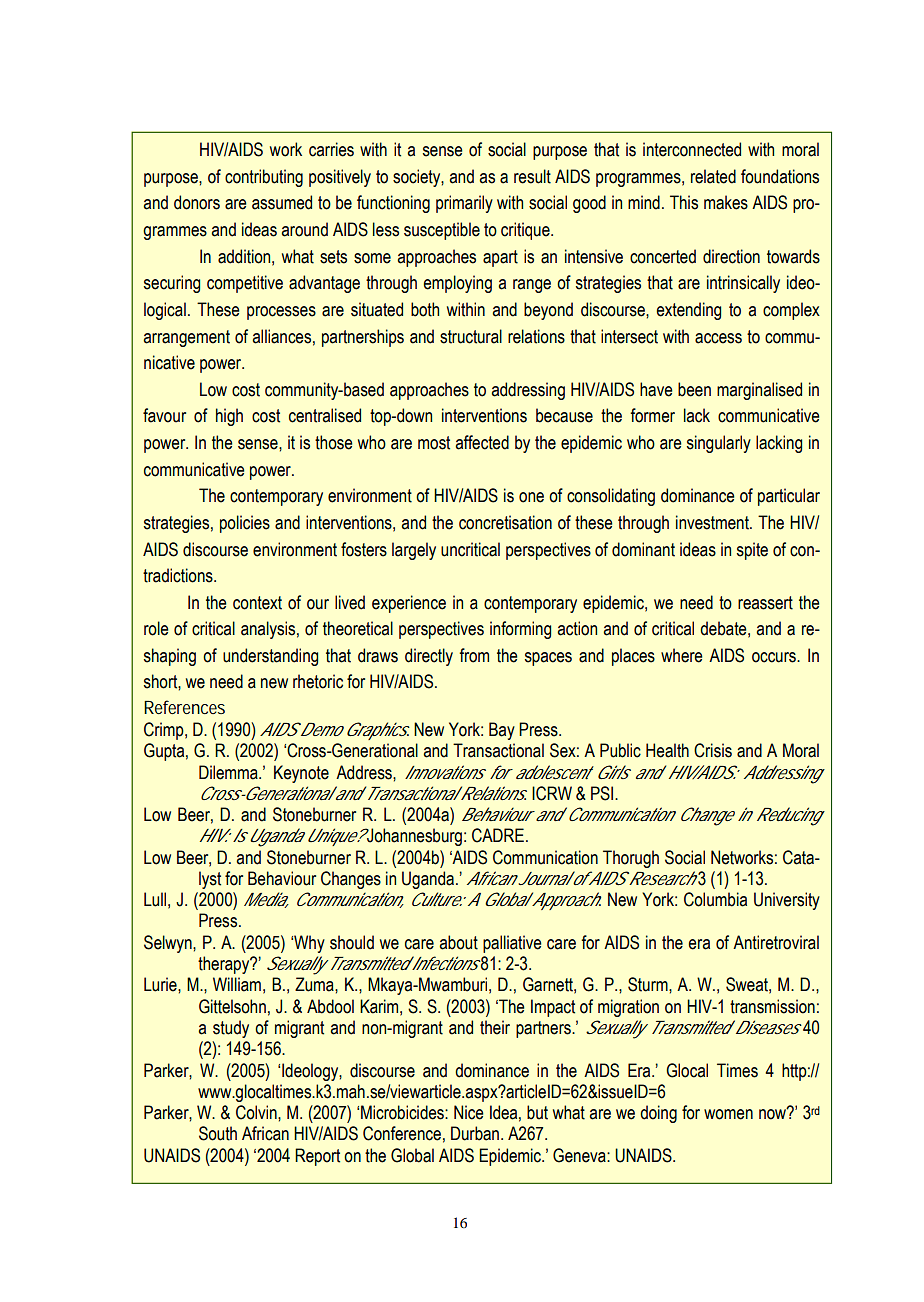 The image size is (924, 1302). I want to click on South, so click(218, 1133).
